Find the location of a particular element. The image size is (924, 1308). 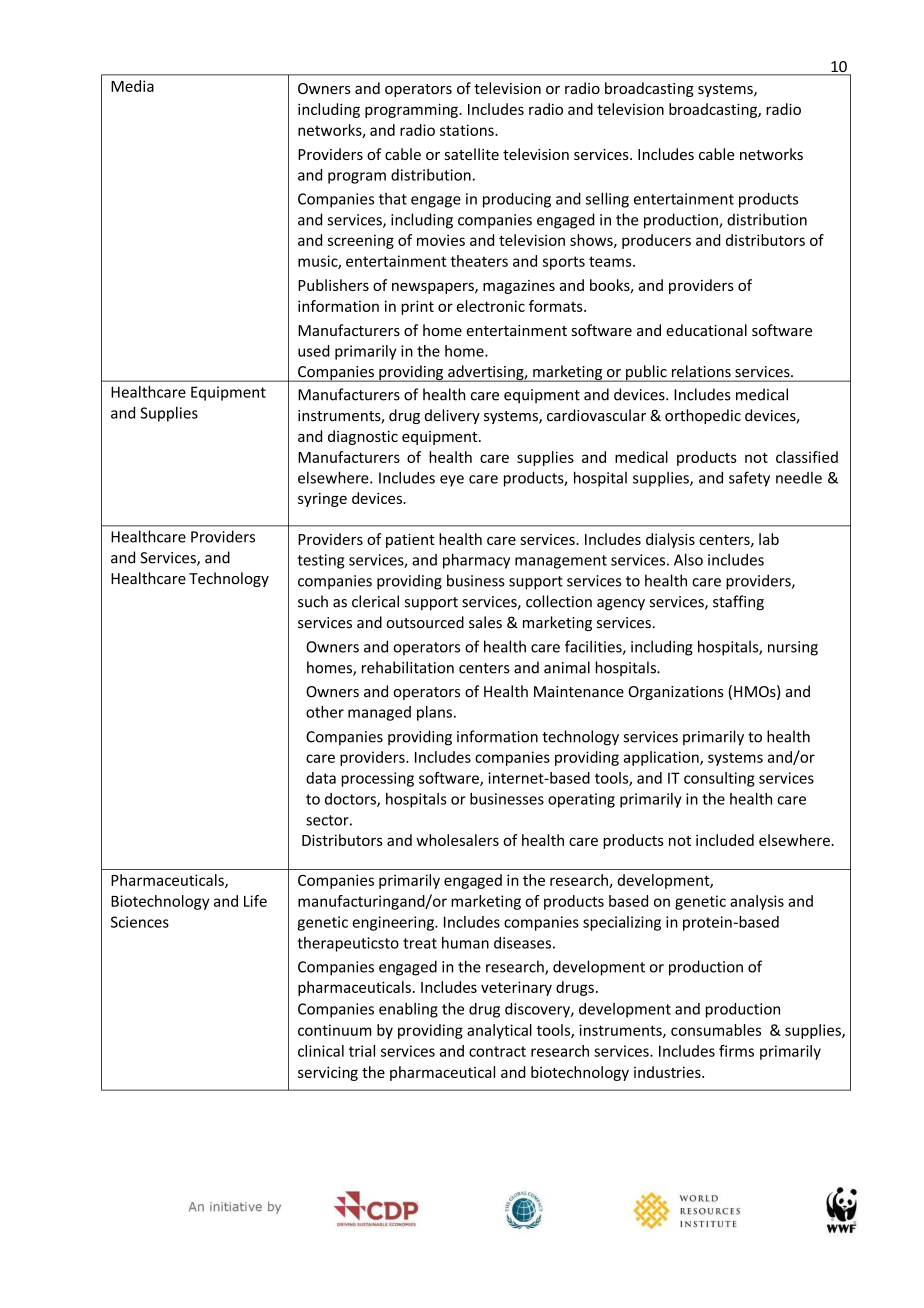

educational is located at coordinates (706, 330).
